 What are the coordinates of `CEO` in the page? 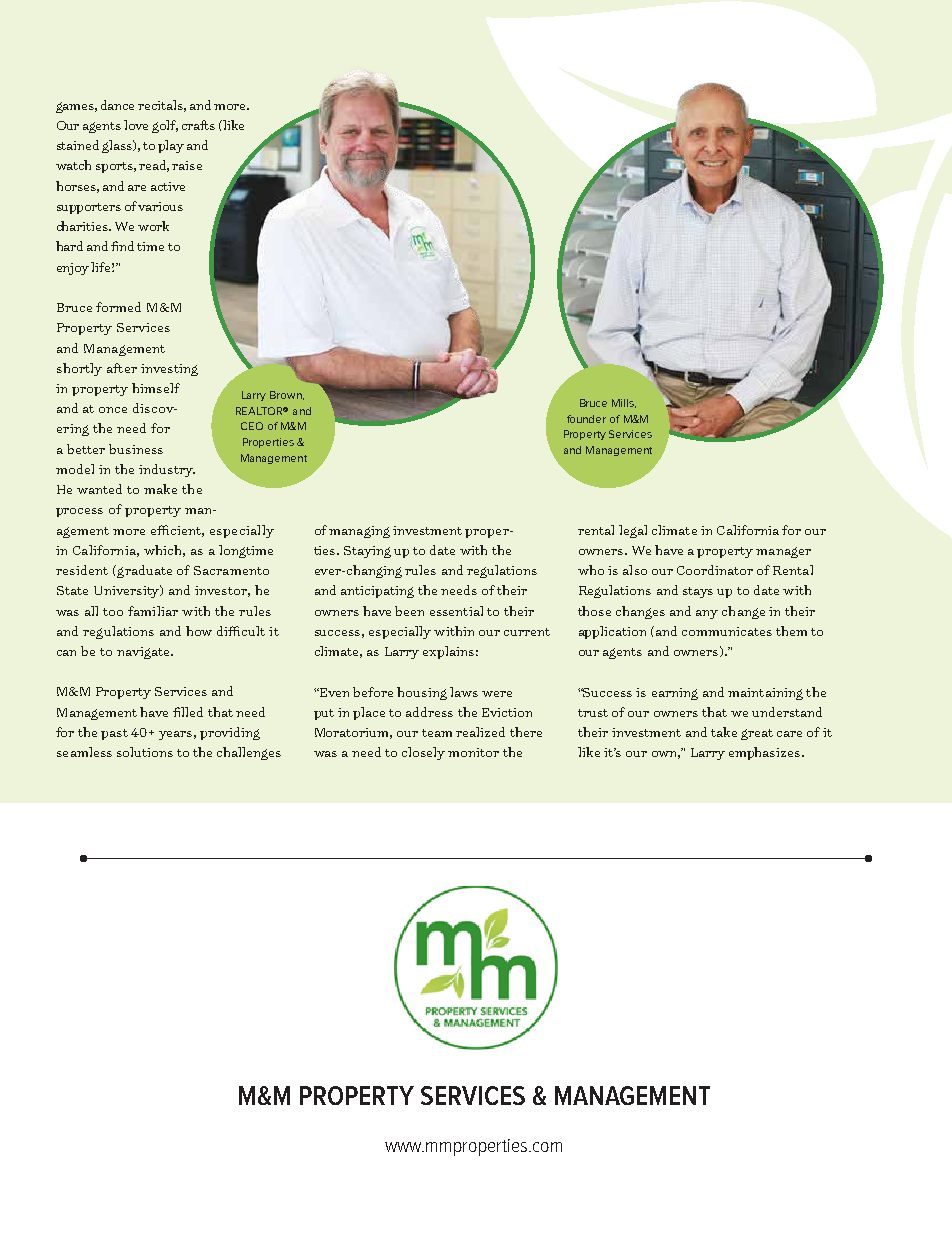 It's located at (252, 426).
